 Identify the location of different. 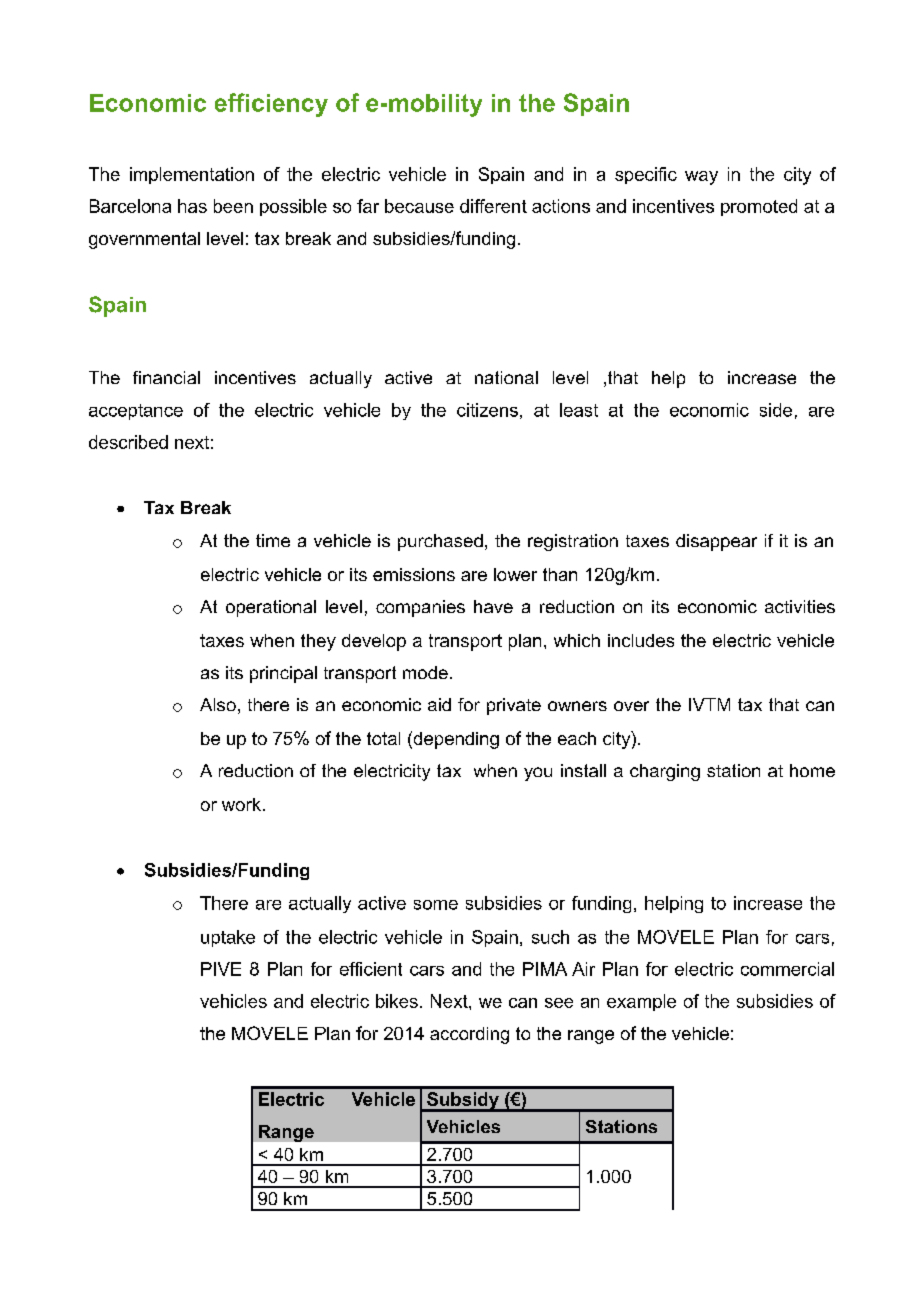
(493, 206).
